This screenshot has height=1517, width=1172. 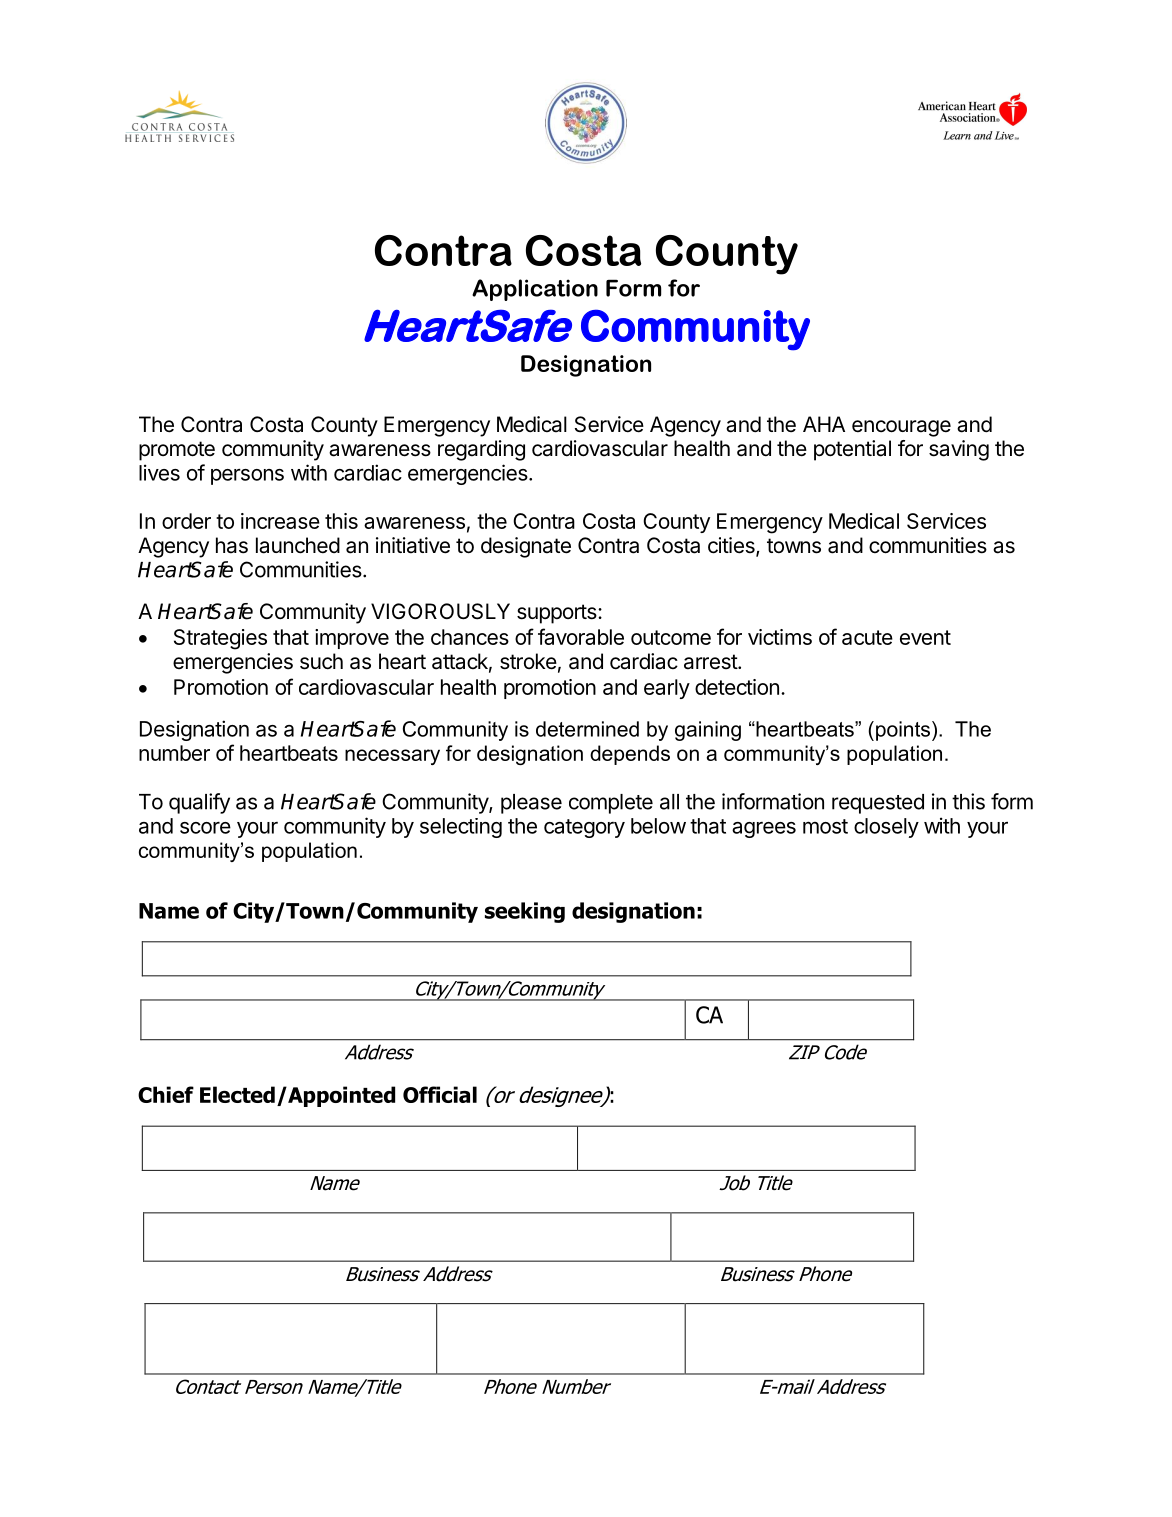 What do you see at coordinates (525, 912) in the screenshot?
I see `seeking` at bounding box center [525, 912].
